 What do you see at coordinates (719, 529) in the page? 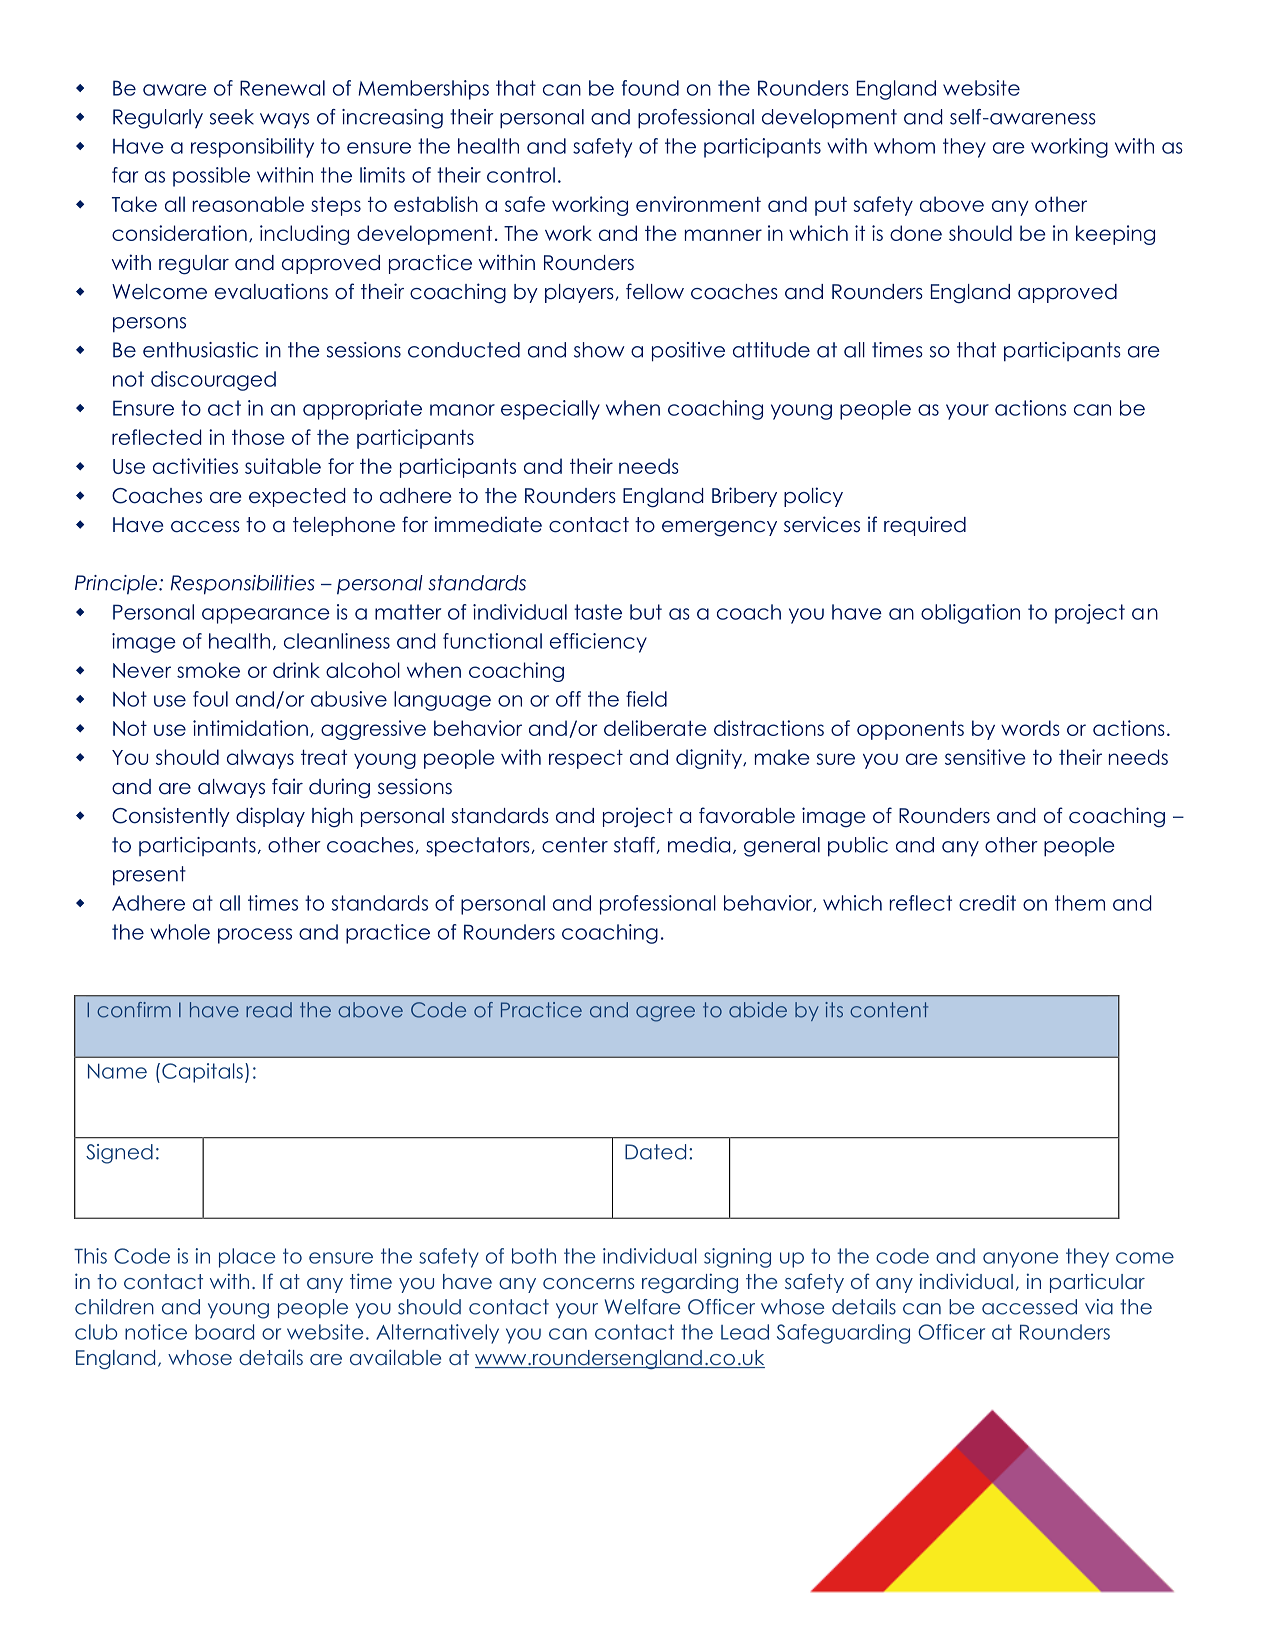
I see `emergency` at bounding box center [719, 529].
